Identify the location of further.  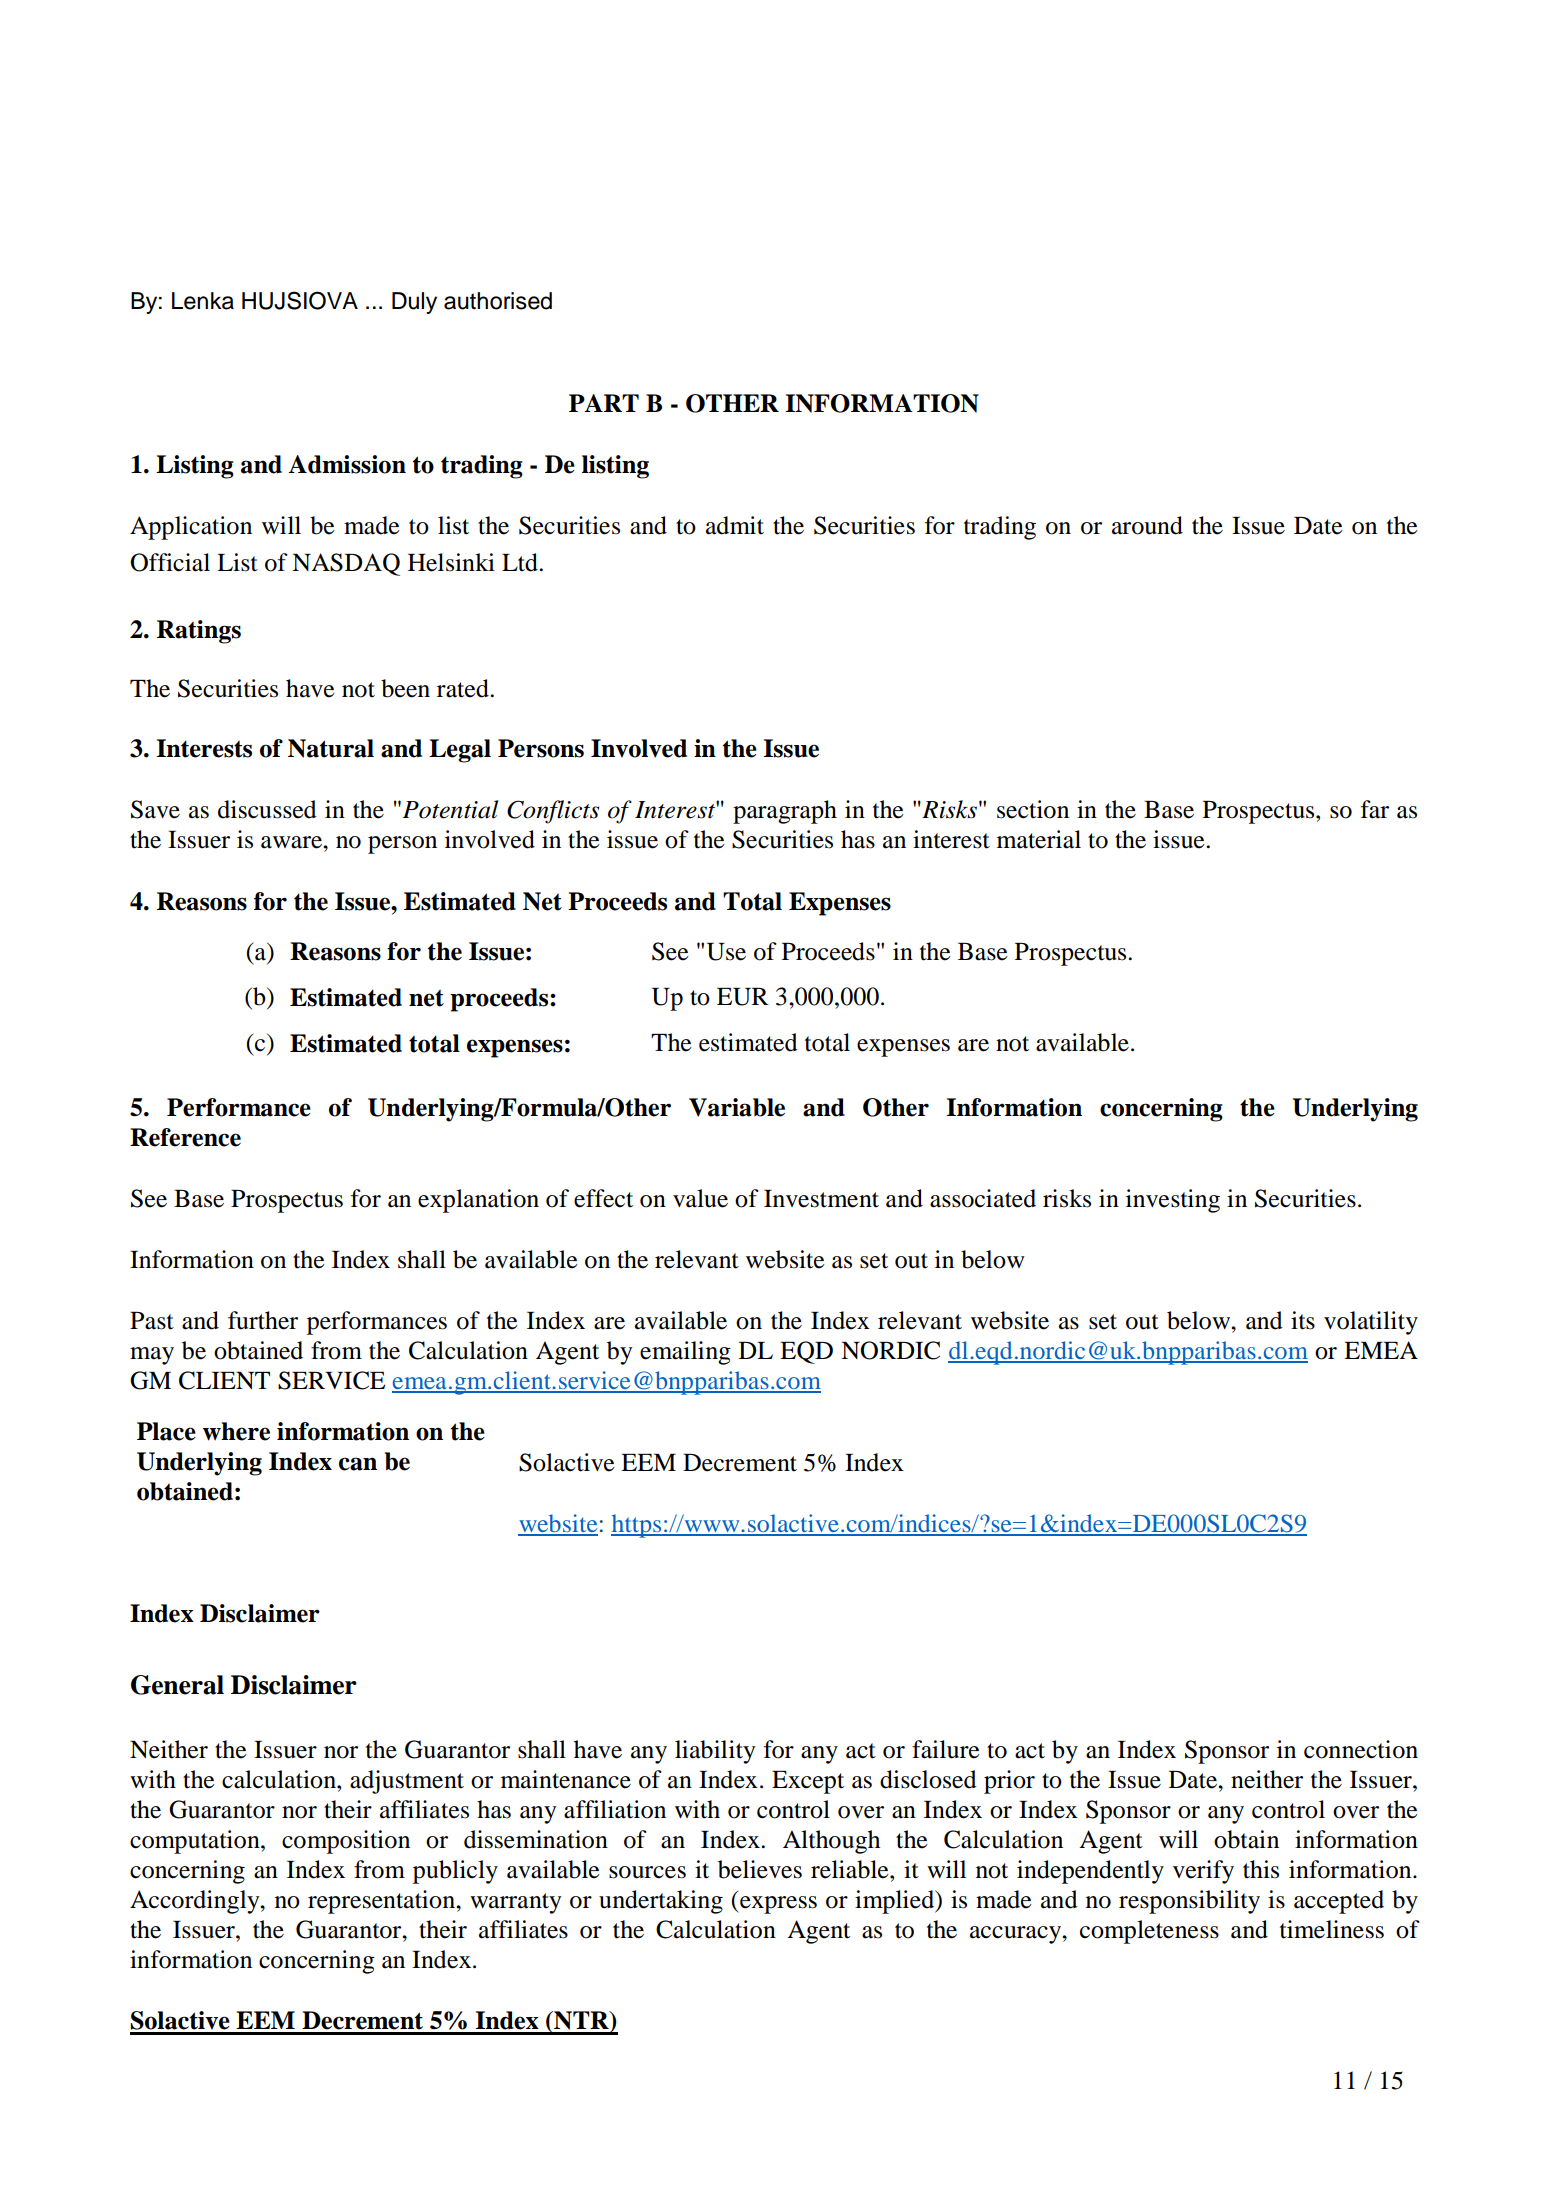
(263, 1320).
